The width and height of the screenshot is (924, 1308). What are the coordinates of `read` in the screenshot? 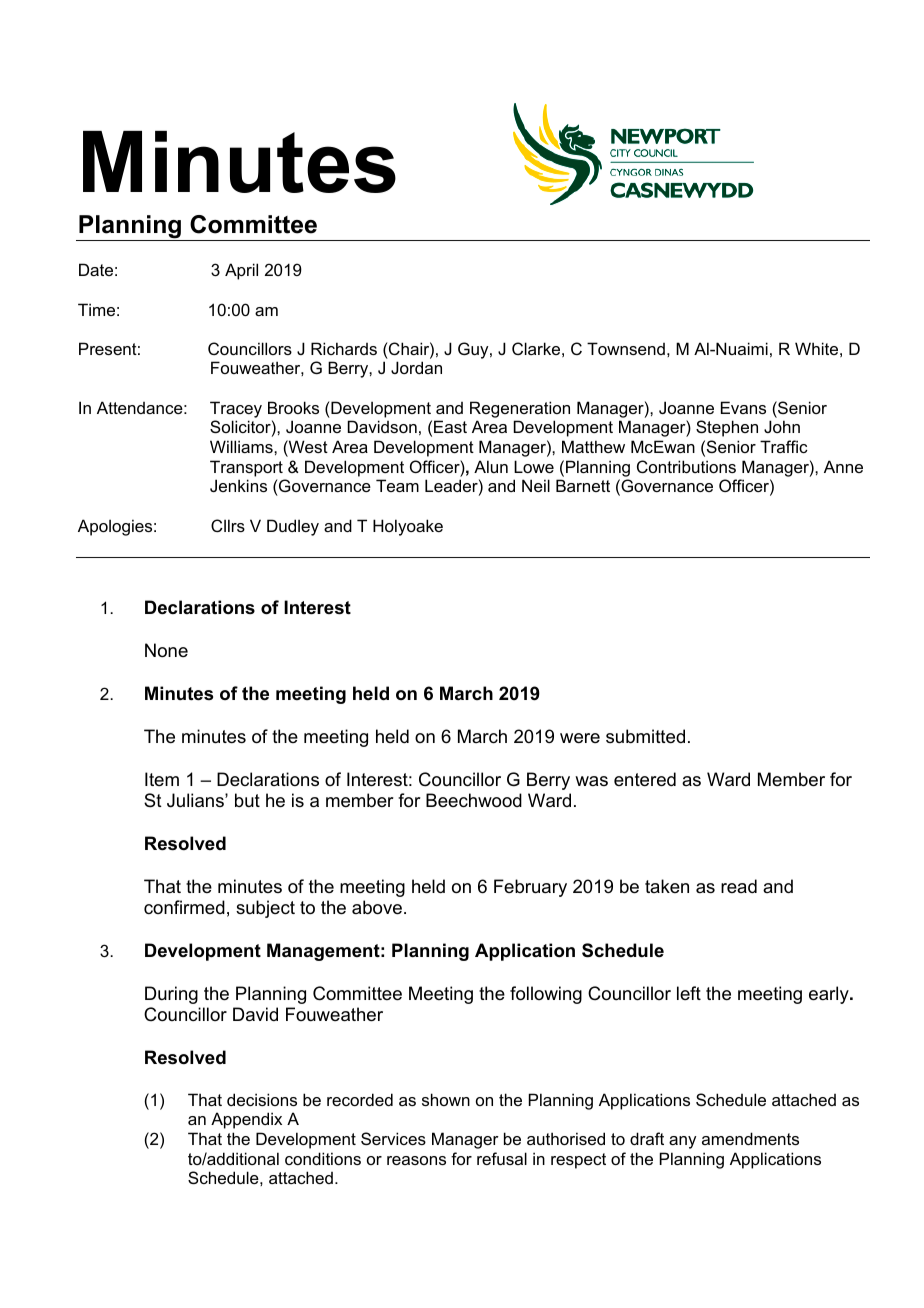 It's located at (739, 886).
